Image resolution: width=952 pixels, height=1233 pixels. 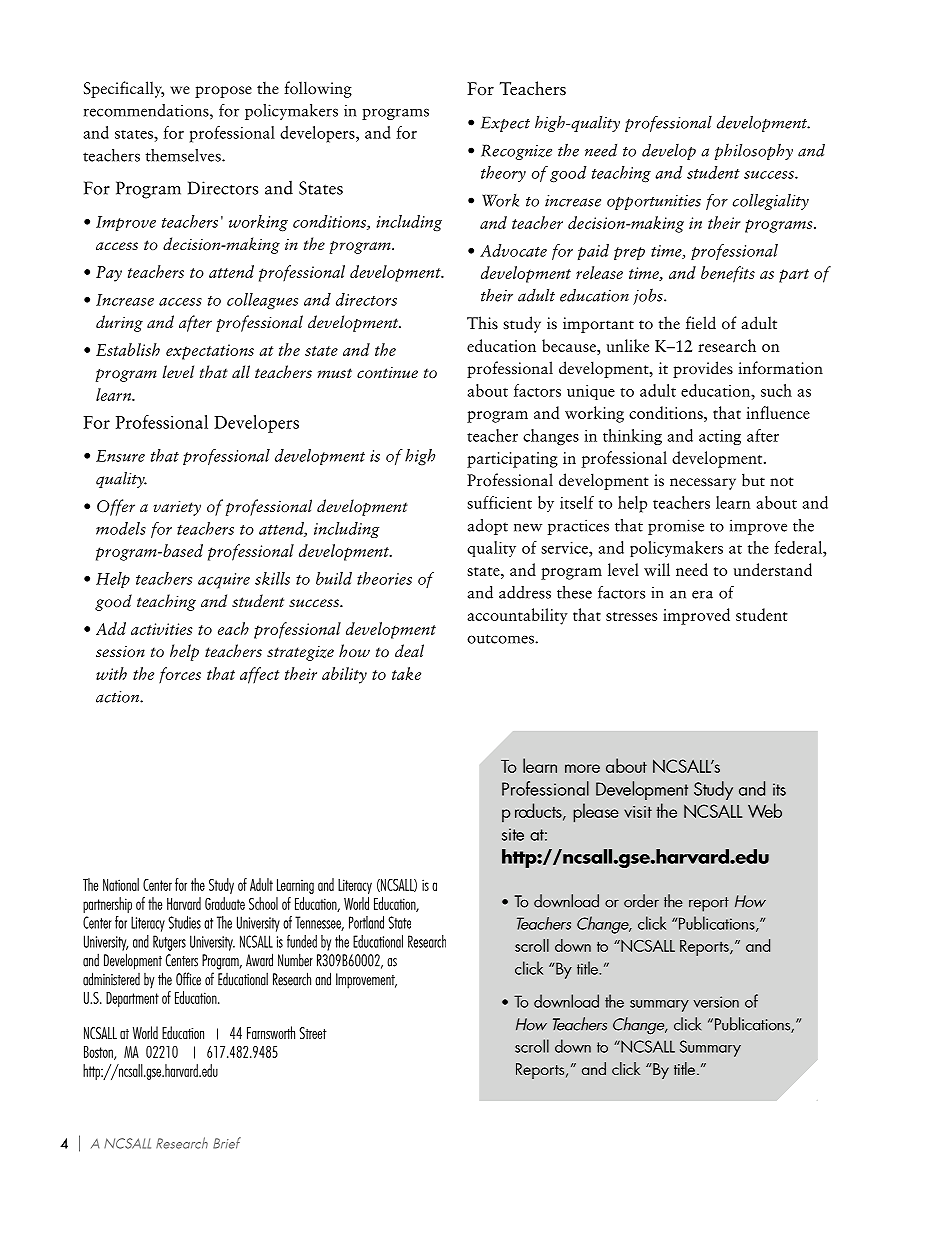 I want to click on Recognize, so click(x=516, y=152).
